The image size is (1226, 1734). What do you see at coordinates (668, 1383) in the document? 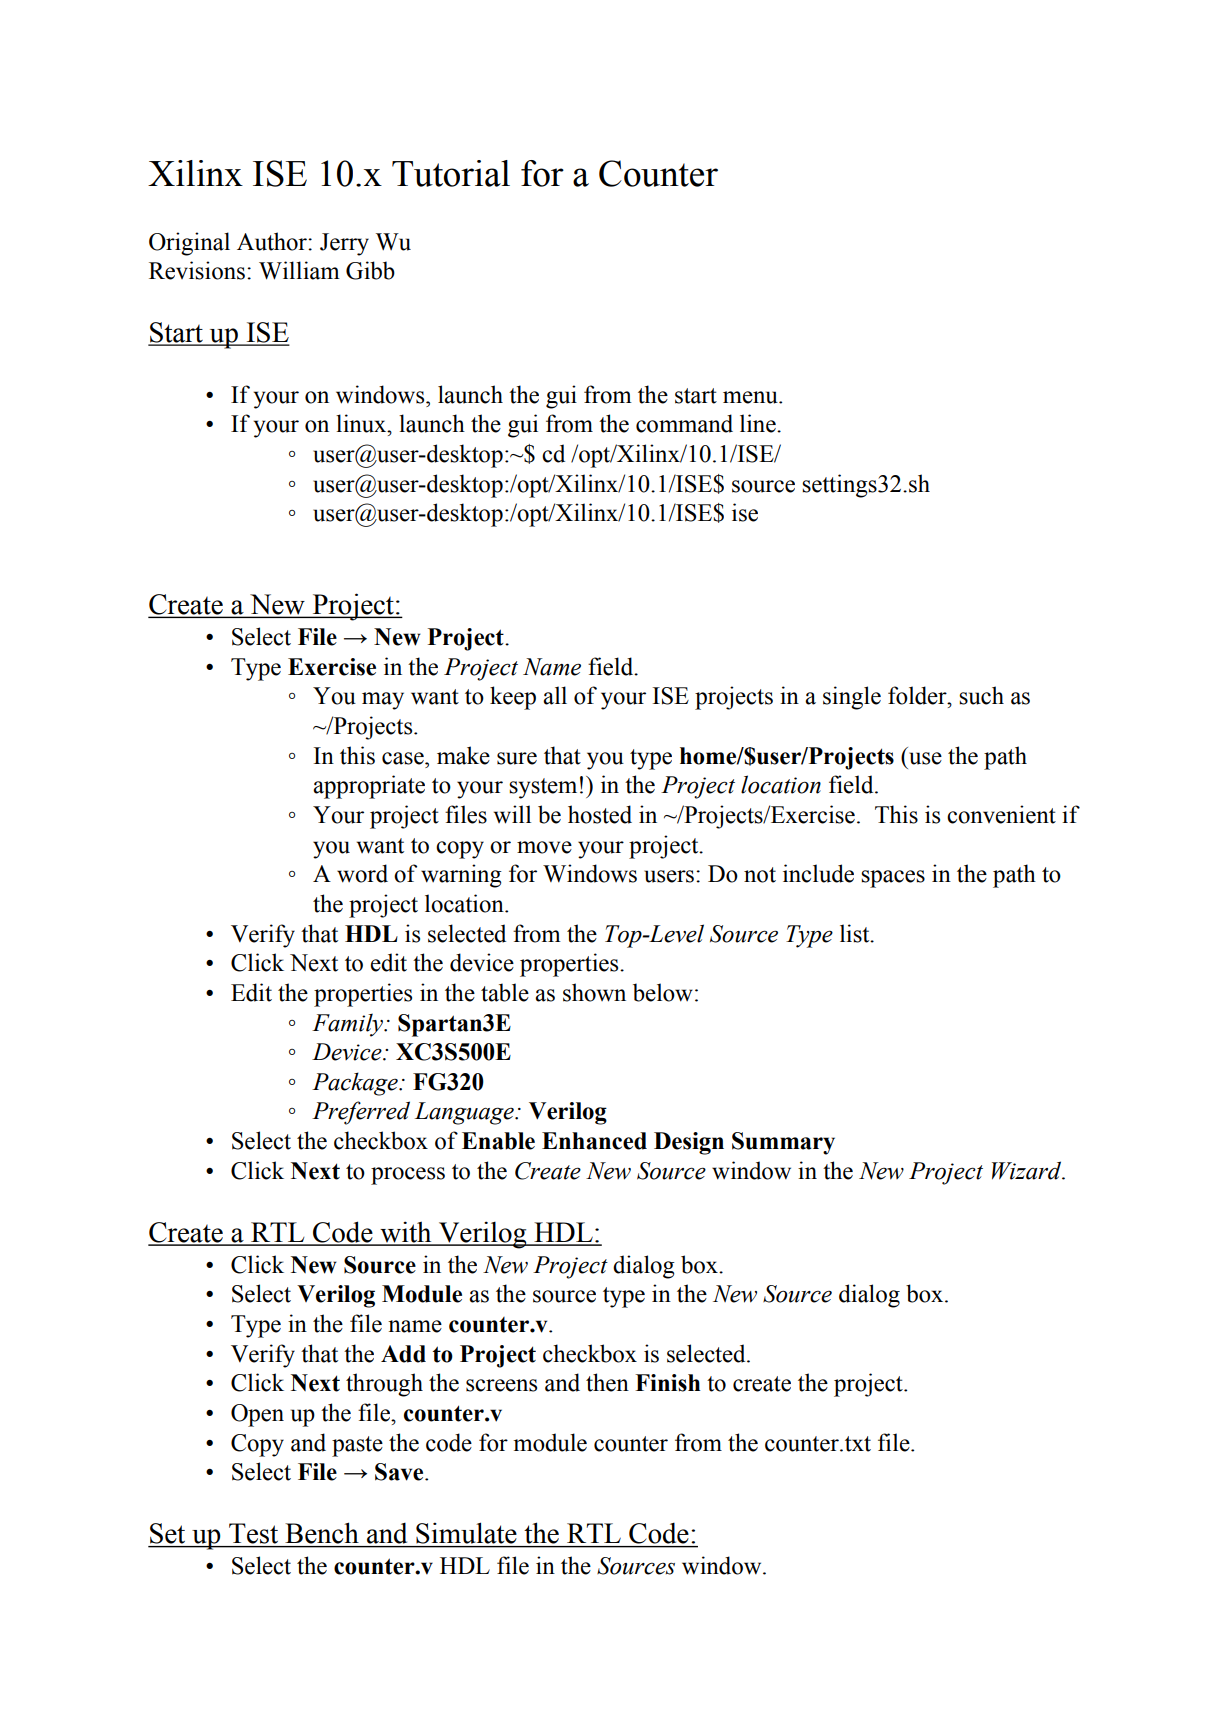
I see `Finish` at bounding box center [668, 1383].
